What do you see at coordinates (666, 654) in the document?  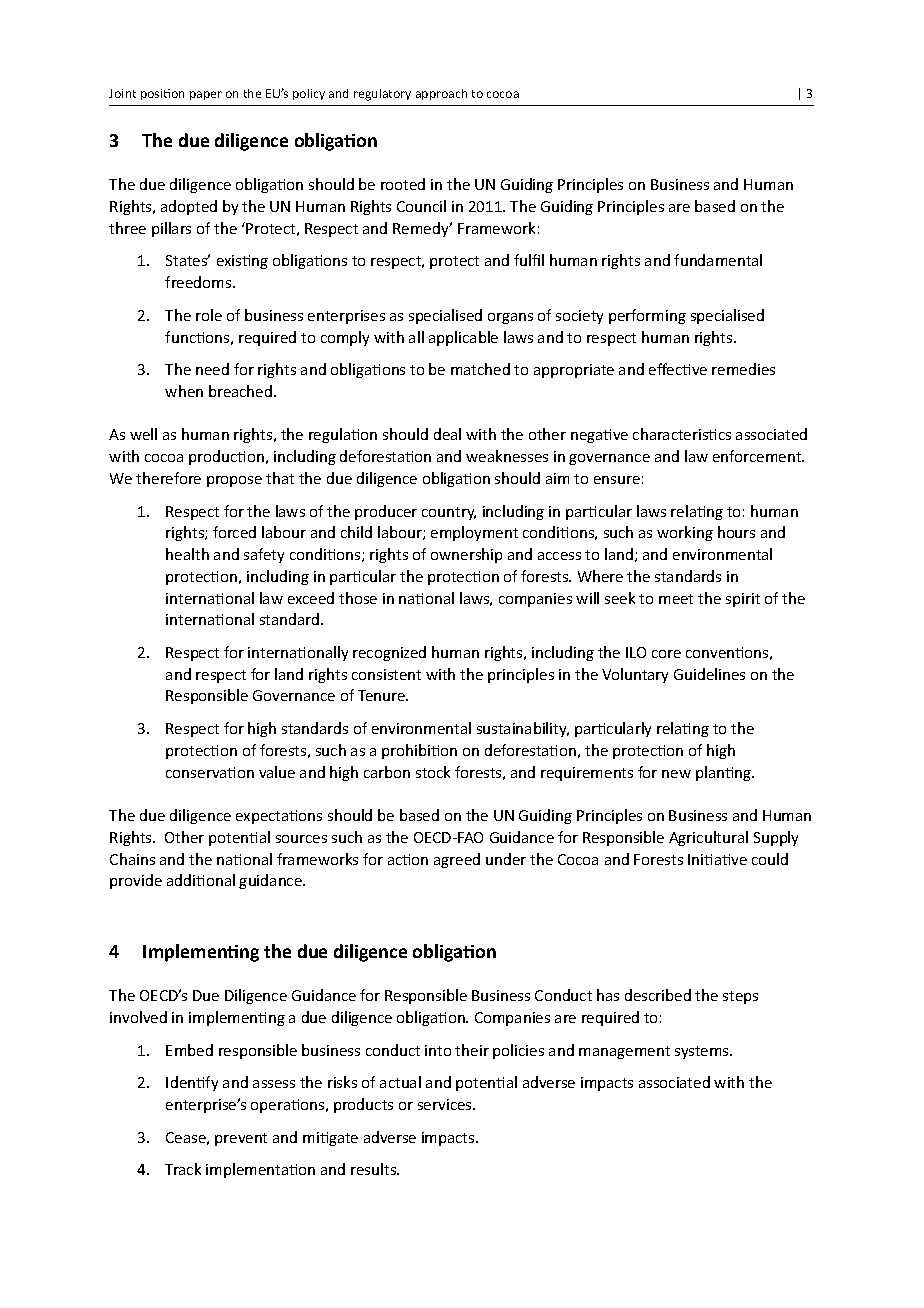 I see `core` at bounding box center [666, 654].
